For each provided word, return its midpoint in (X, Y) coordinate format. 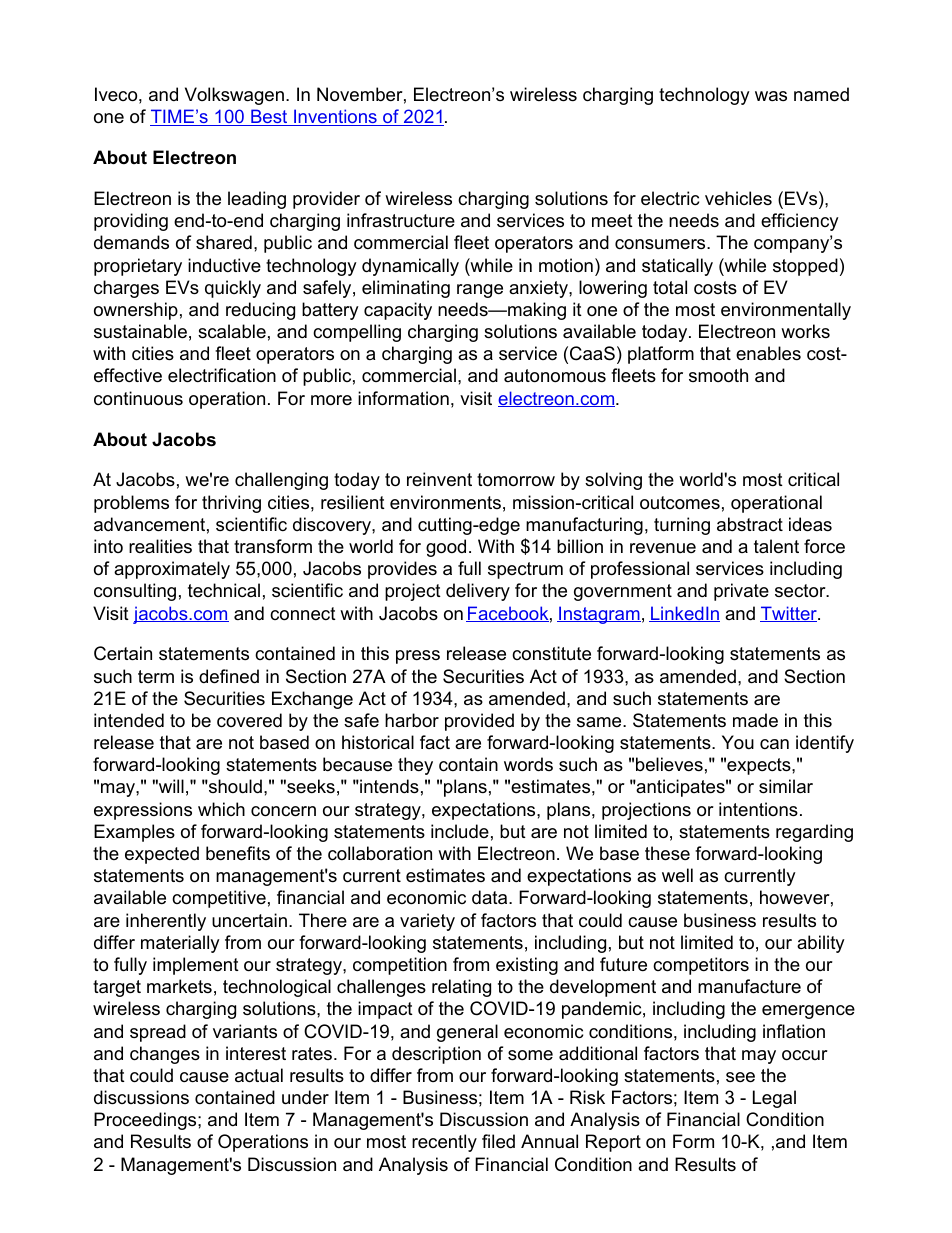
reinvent (439, 479)
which (221, 809)
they (415, 766)
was (771, 96)
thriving (231, 504)
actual (259, 1075)
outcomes (680, 503)
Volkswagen (234, 96)
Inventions (335, 117)
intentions (758, 809)
